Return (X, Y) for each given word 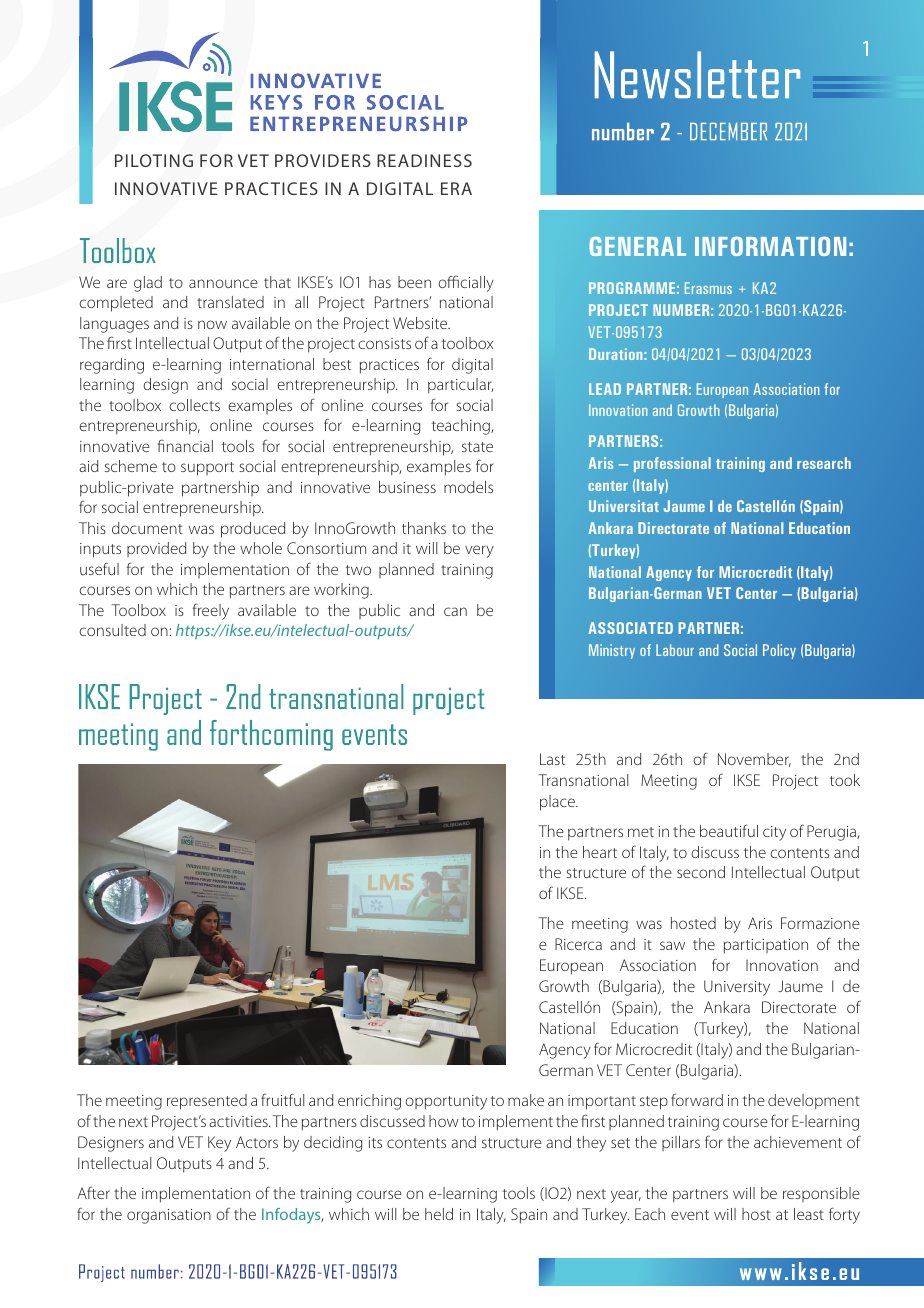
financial (185, 445)
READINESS (424, 160)
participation (766, 946)
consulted (113, 630)
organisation (169, 1216)
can (455, 611)
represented (207, 1102)
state (477, 447)
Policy (779, 651)
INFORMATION (770, 246)
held (439, 1214)
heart (600, 852)
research (824, 463)
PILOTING (154, 160)
